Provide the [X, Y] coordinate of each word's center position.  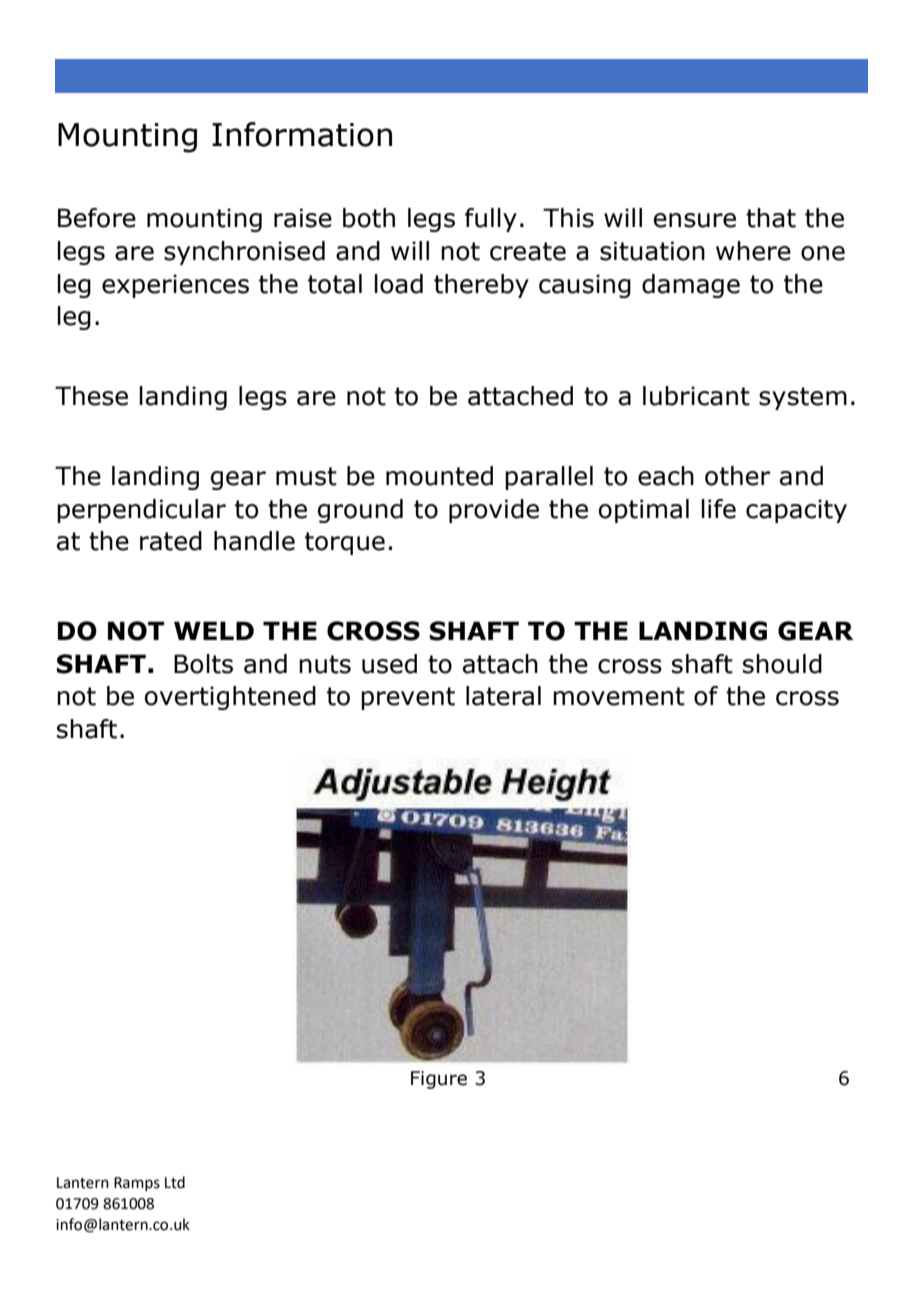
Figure [439, 1080]
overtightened [230, 698]
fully [491, 220]
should [782, 664]
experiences [175, 286]
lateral [503, 696]
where [753, 251]
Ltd [175, 1182]
